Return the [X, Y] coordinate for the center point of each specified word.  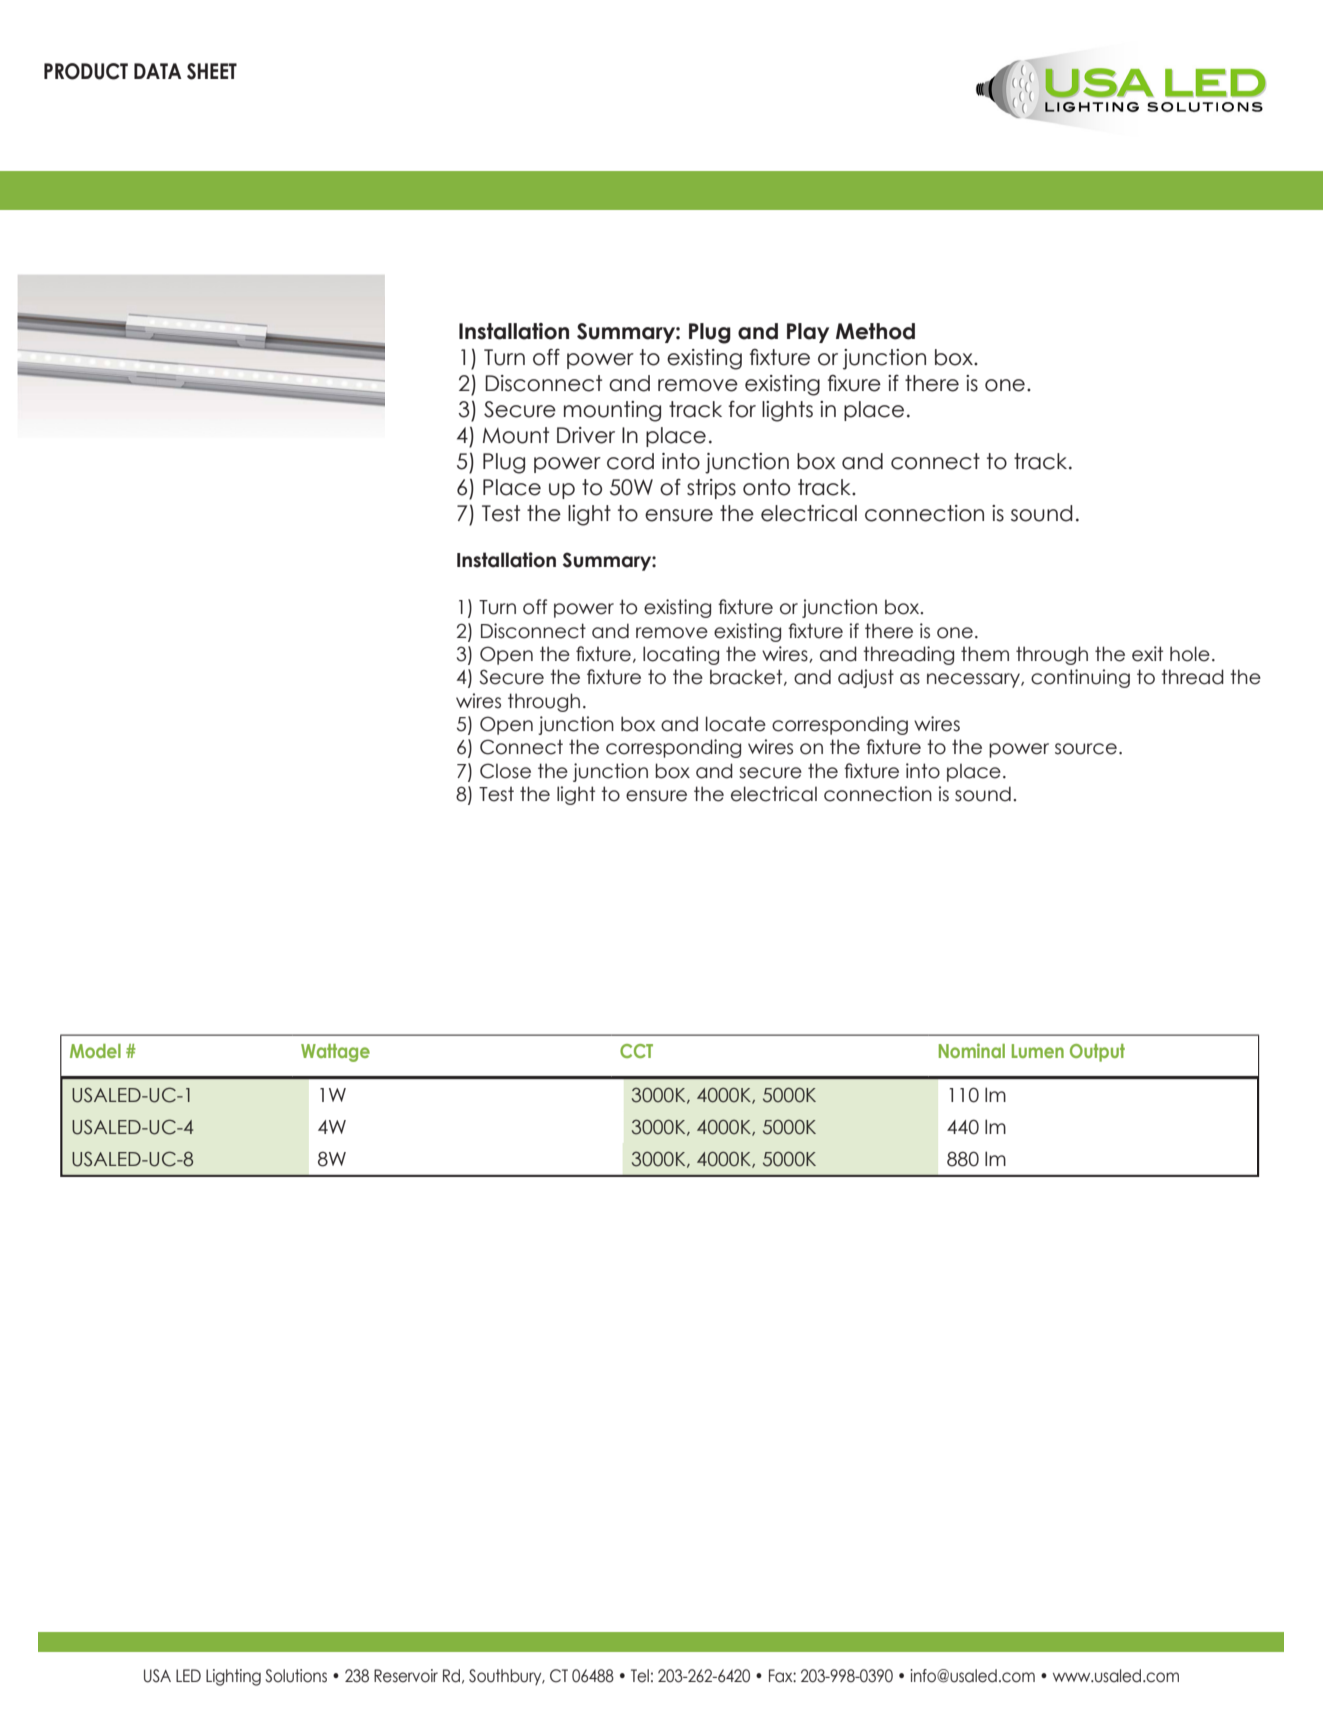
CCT [636, 1051]
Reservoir [406, 1676]
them [985, 654]
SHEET [212, 71]
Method [875, 331]
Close [505, 771]
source [1086, 749]
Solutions [296, 1676]
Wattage [335, 1053]
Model [95, 1051]
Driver [586, 435]
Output [1097, 1053]
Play [808, 333]
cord [630, 461]
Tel [640, 1676]
